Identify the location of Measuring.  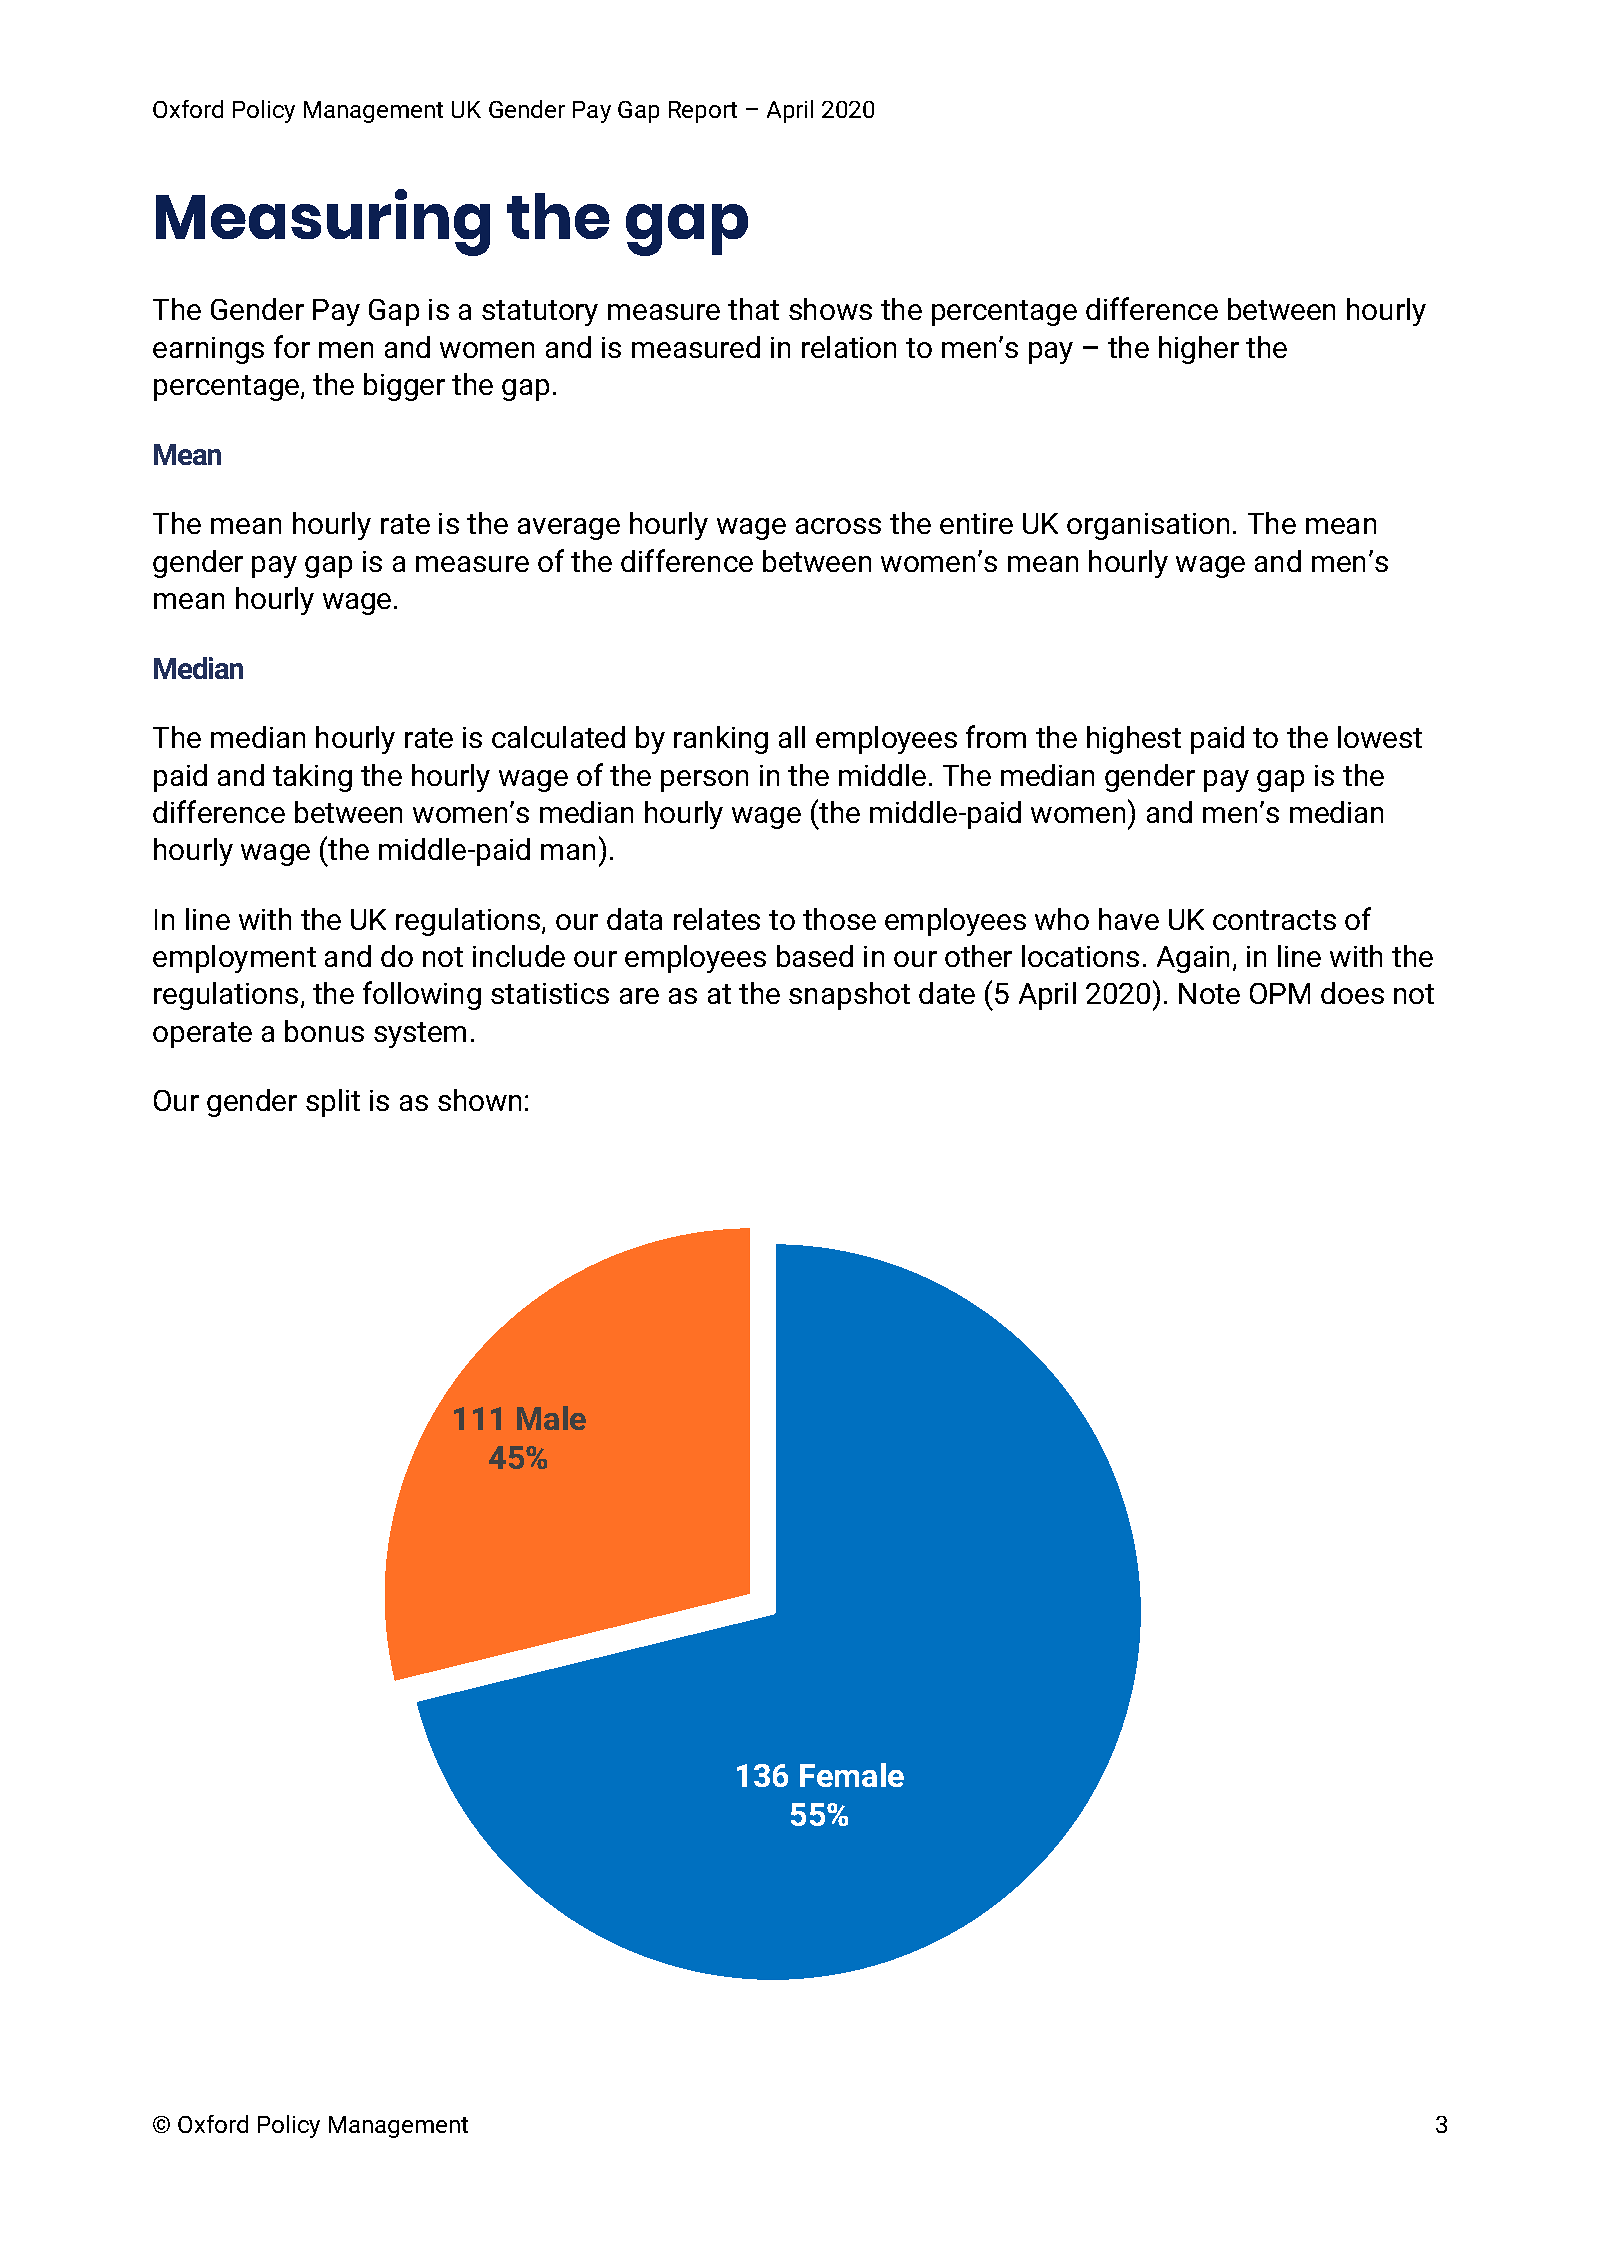
(323, 222).
